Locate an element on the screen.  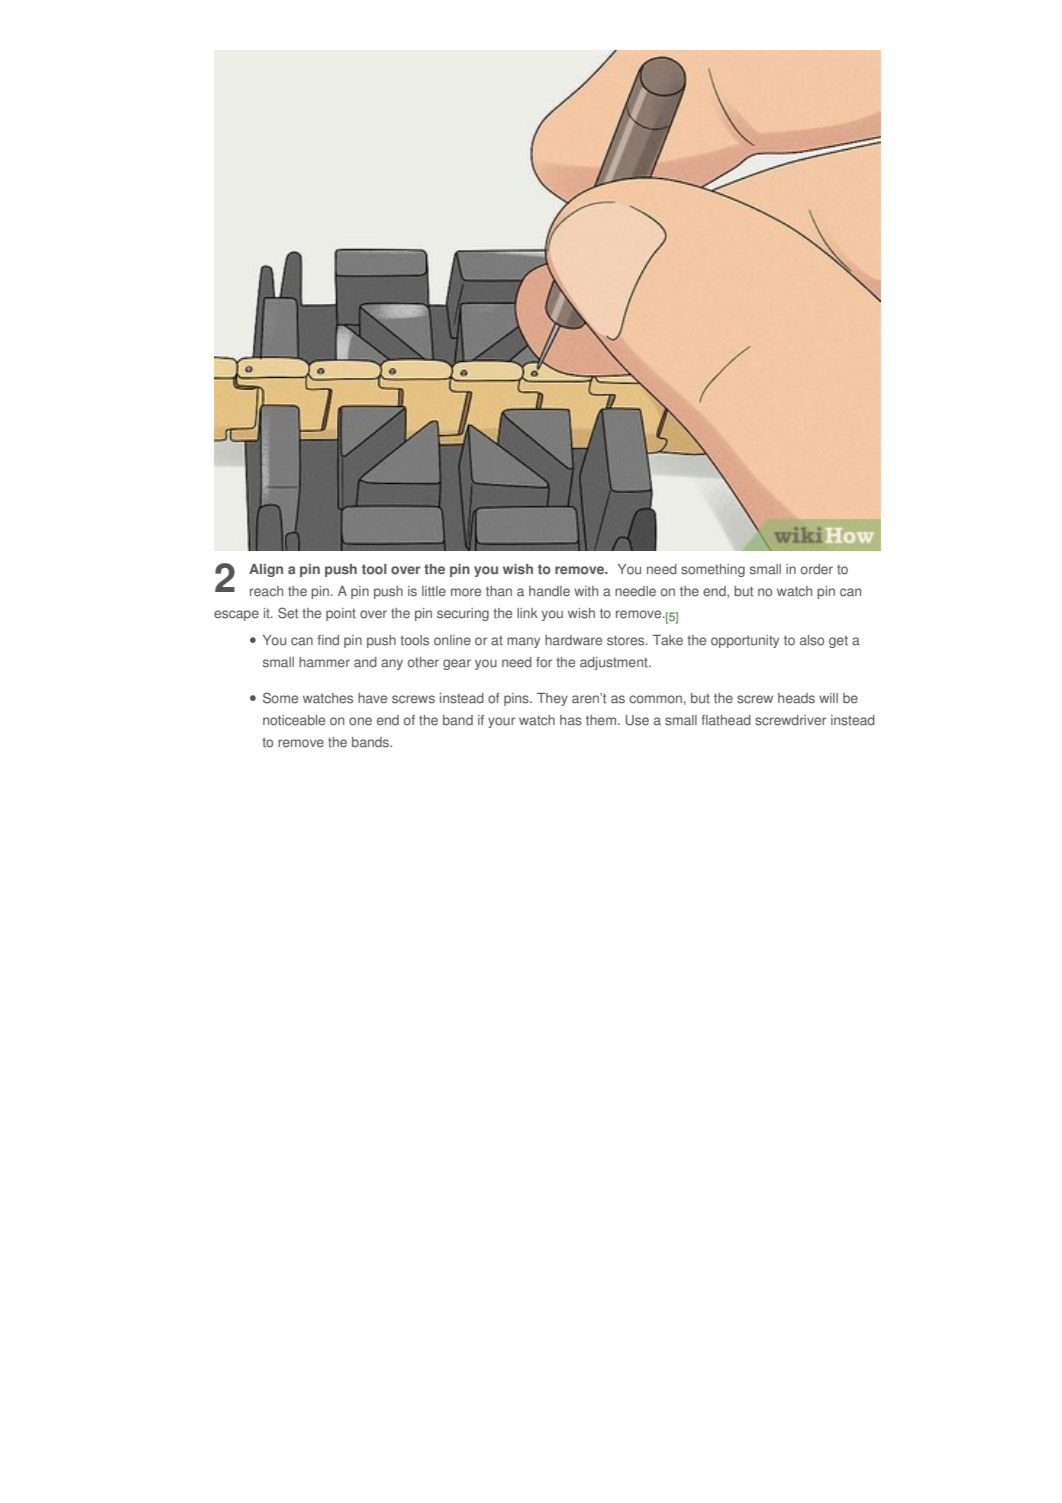
handle is located at coordinates (549, 591).
